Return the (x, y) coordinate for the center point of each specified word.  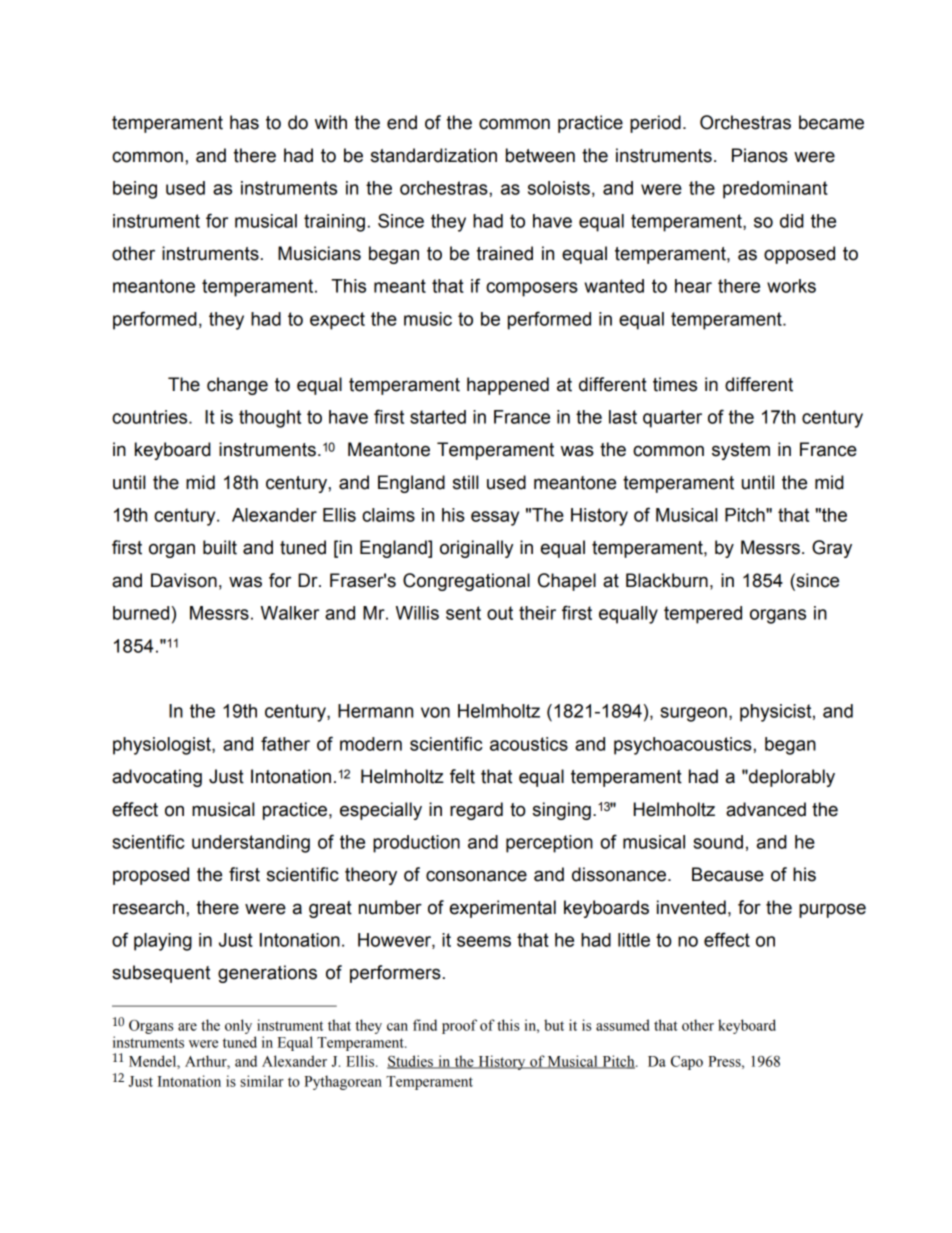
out (500, 613)
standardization (434, 155)
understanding (251, 844)
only (238, 1026)
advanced (766, 809)
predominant (775, 190)
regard (476, 811)
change (237, 386)
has (244, 122)
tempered (703, 615)
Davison (184, 580)
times (675, 384)
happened (508, 386)
